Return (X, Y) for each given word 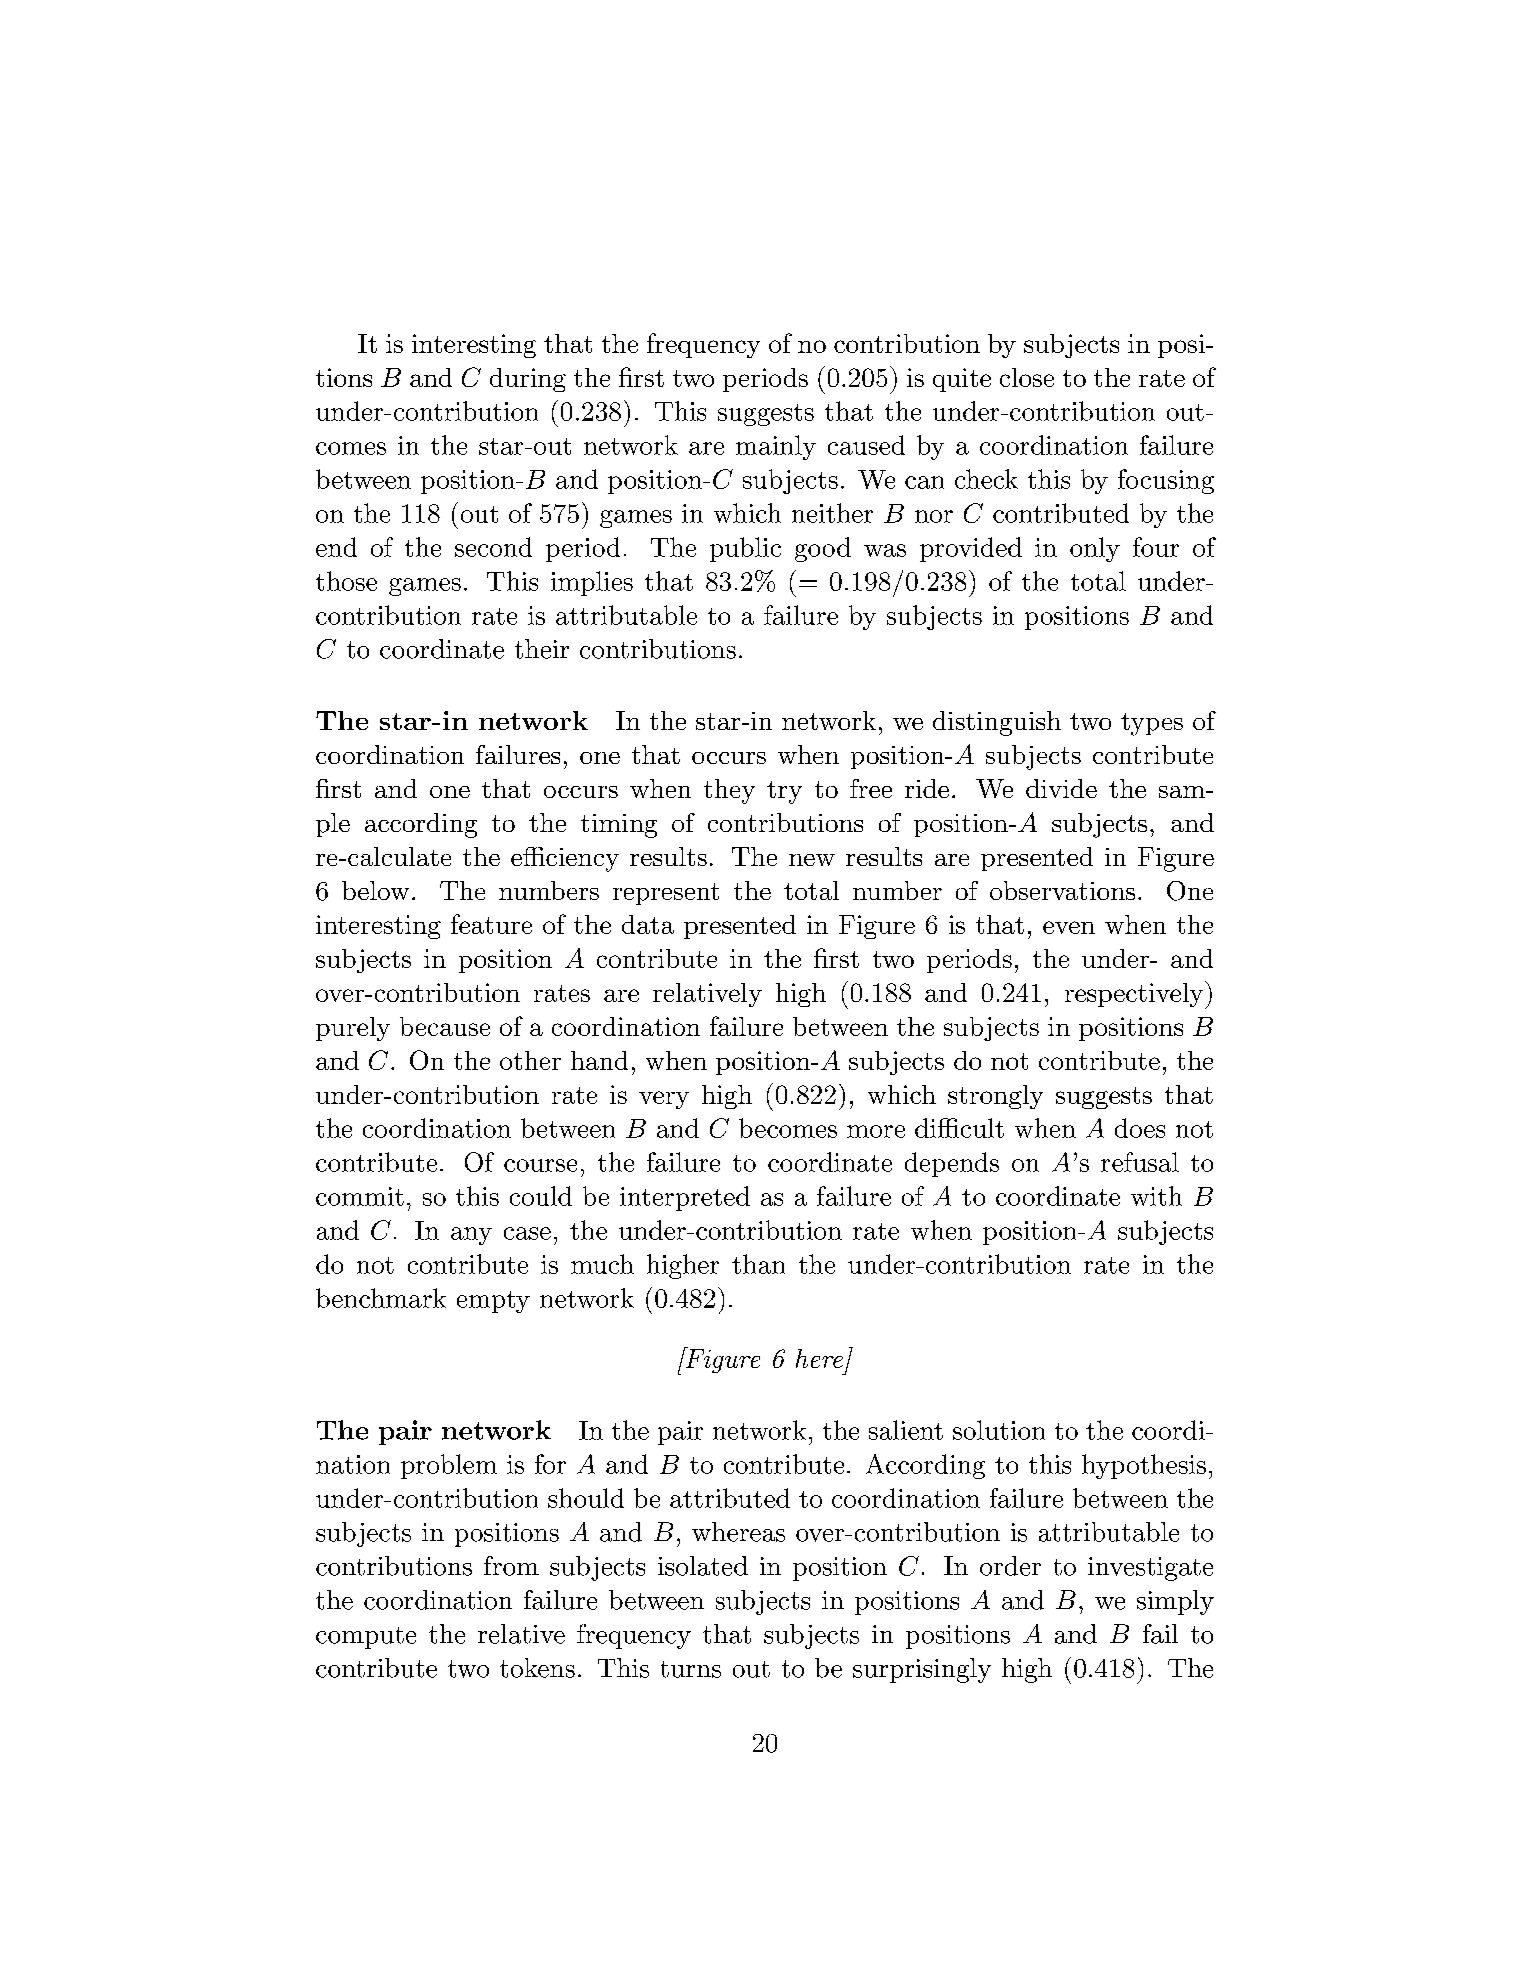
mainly (776, 447)
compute (366, 1638)
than (758, 1264)
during (528, 380)
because (445, 1026)
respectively (1135, 995)
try (784, 792)
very (664, 1100)
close (1027, 377)
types (1152, 724)
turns (691, 1669)
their (542, 649)
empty (493, 1302)
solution (999, 1430)
